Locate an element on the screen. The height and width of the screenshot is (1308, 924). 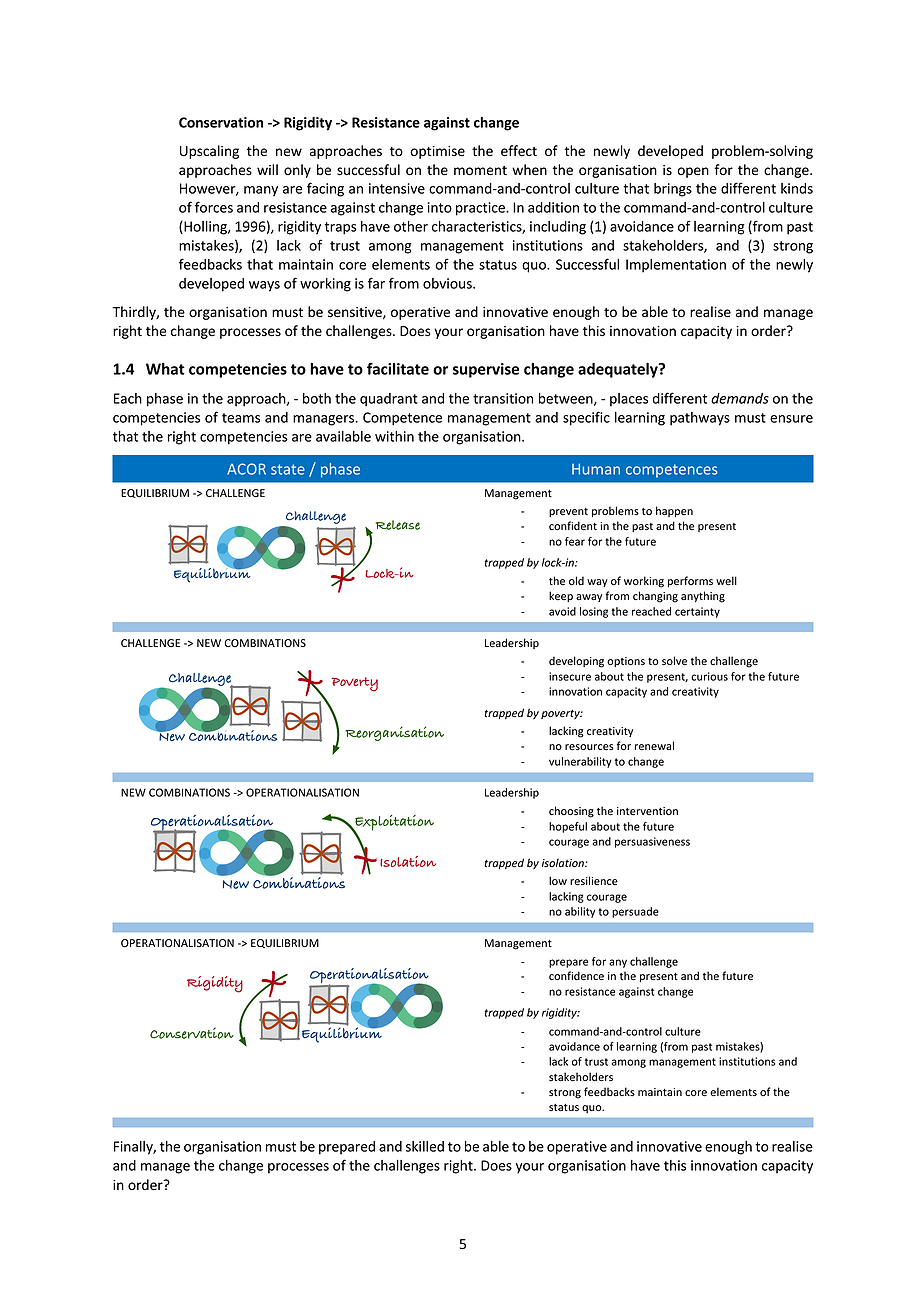
skilled is located at coordinates (425, 1146).
